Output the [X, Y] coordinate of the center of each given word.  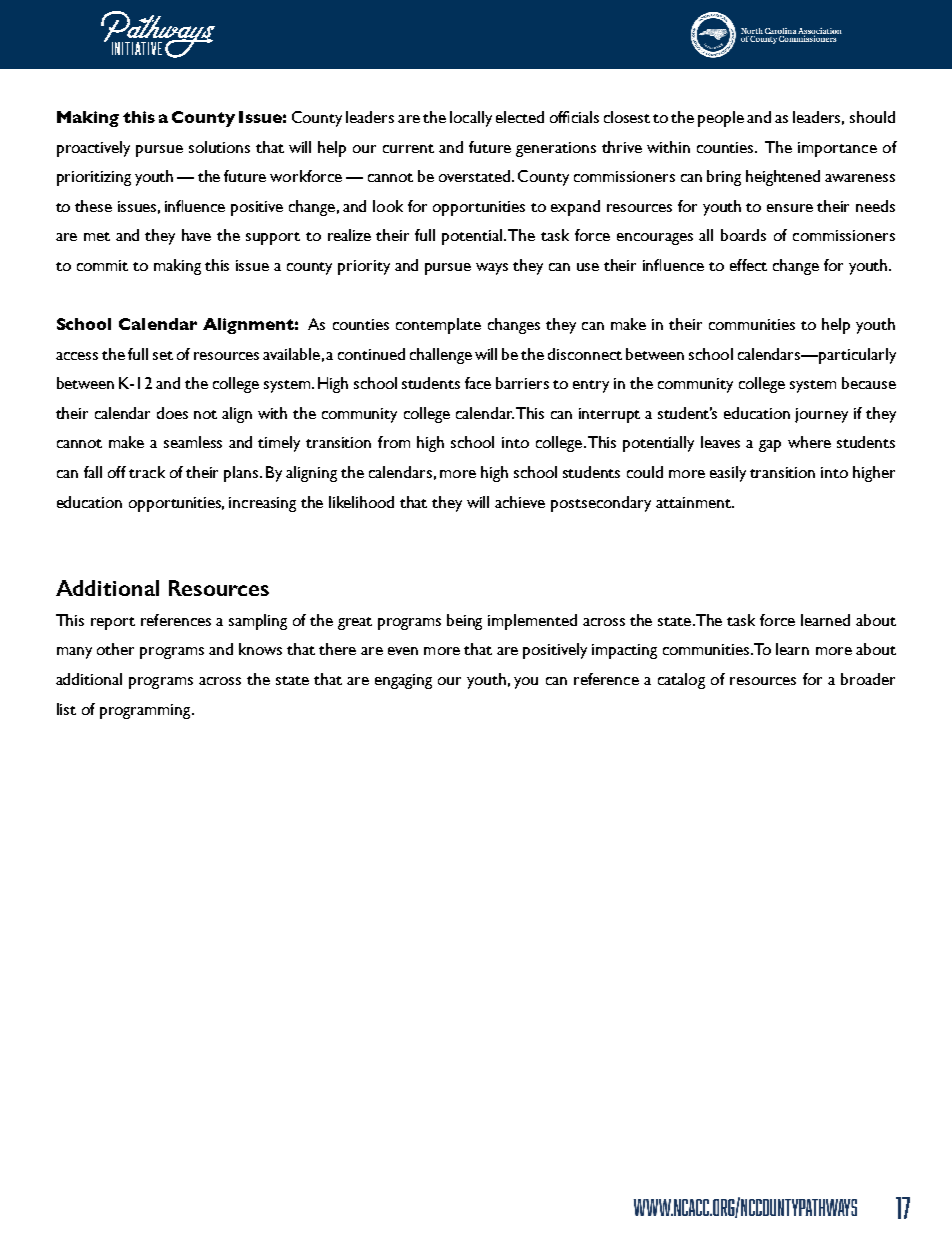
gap [770, 446]
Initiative [137, 48]
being [464, 622]
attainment [694, 502]
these [93, 206]
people [721, 119]
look [388, 206]
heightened [783, 178]
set [163, 355]
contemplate [438, 326]
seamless [193, 442]
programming [146, 711]
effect [748, 265]
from [394, 442]
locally [471, 119]
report [113, 623]
